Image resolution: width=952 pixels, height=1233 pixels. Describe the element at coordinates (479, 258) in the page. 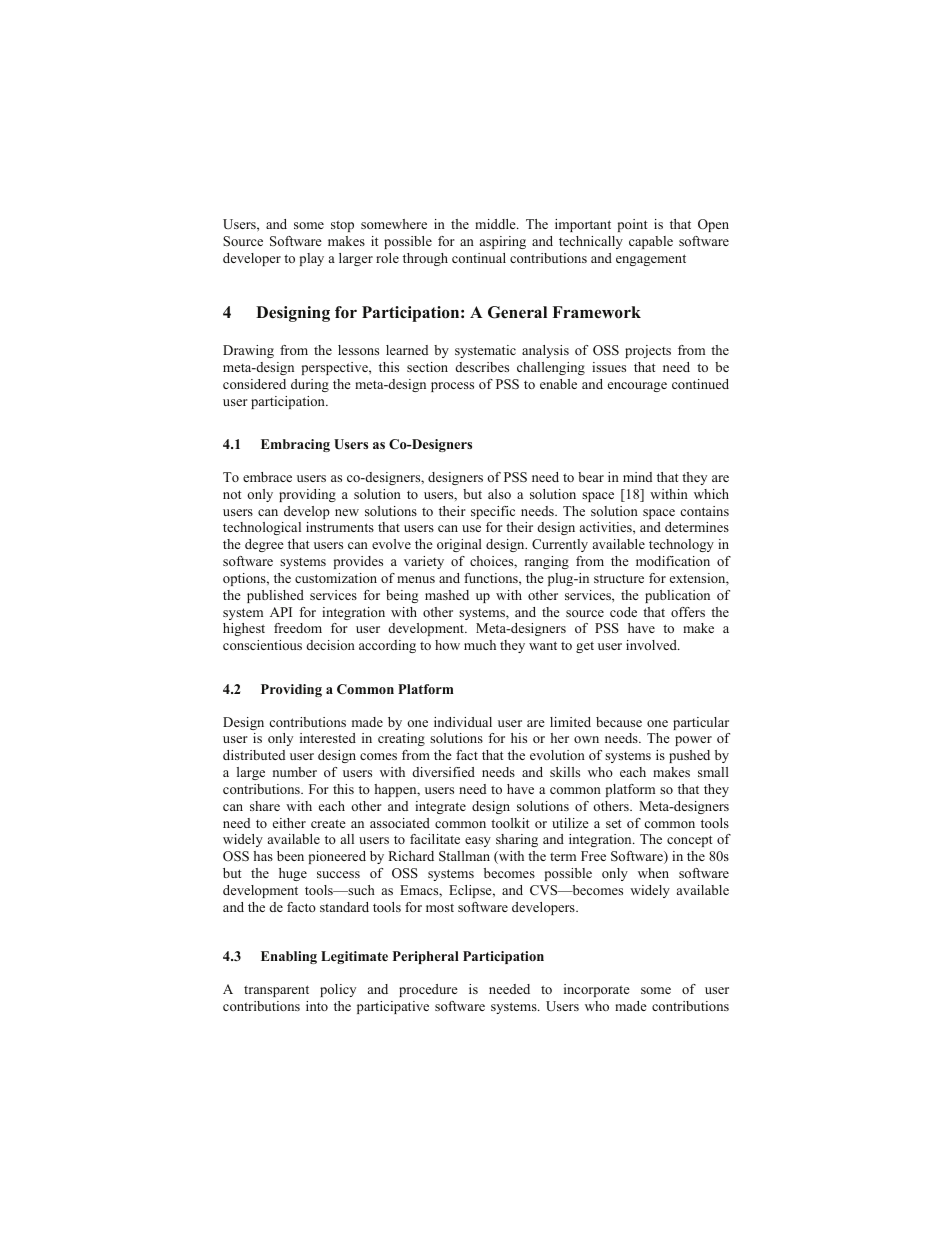

I see `continual` at that location.
